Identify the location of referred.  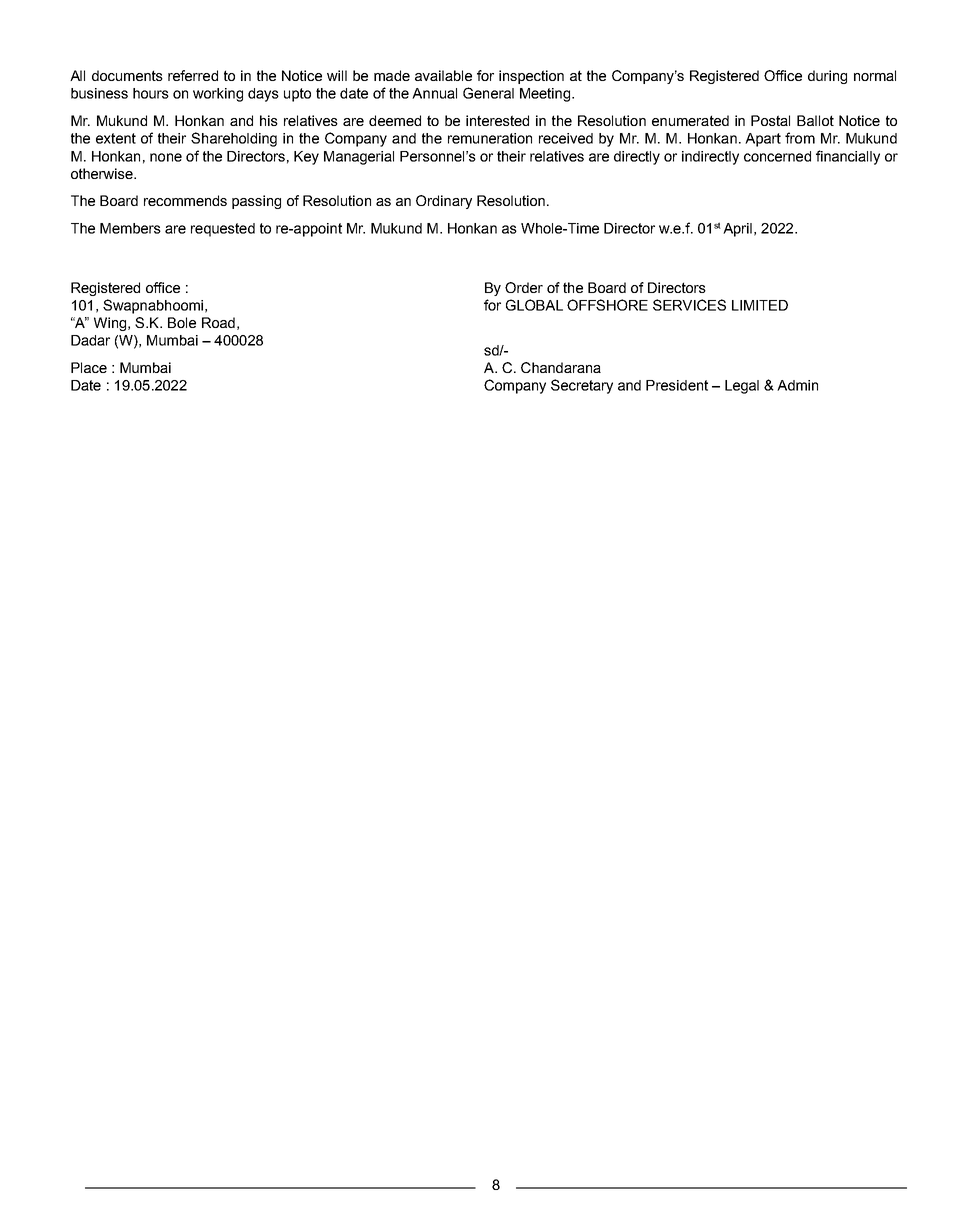
(193, 75).
